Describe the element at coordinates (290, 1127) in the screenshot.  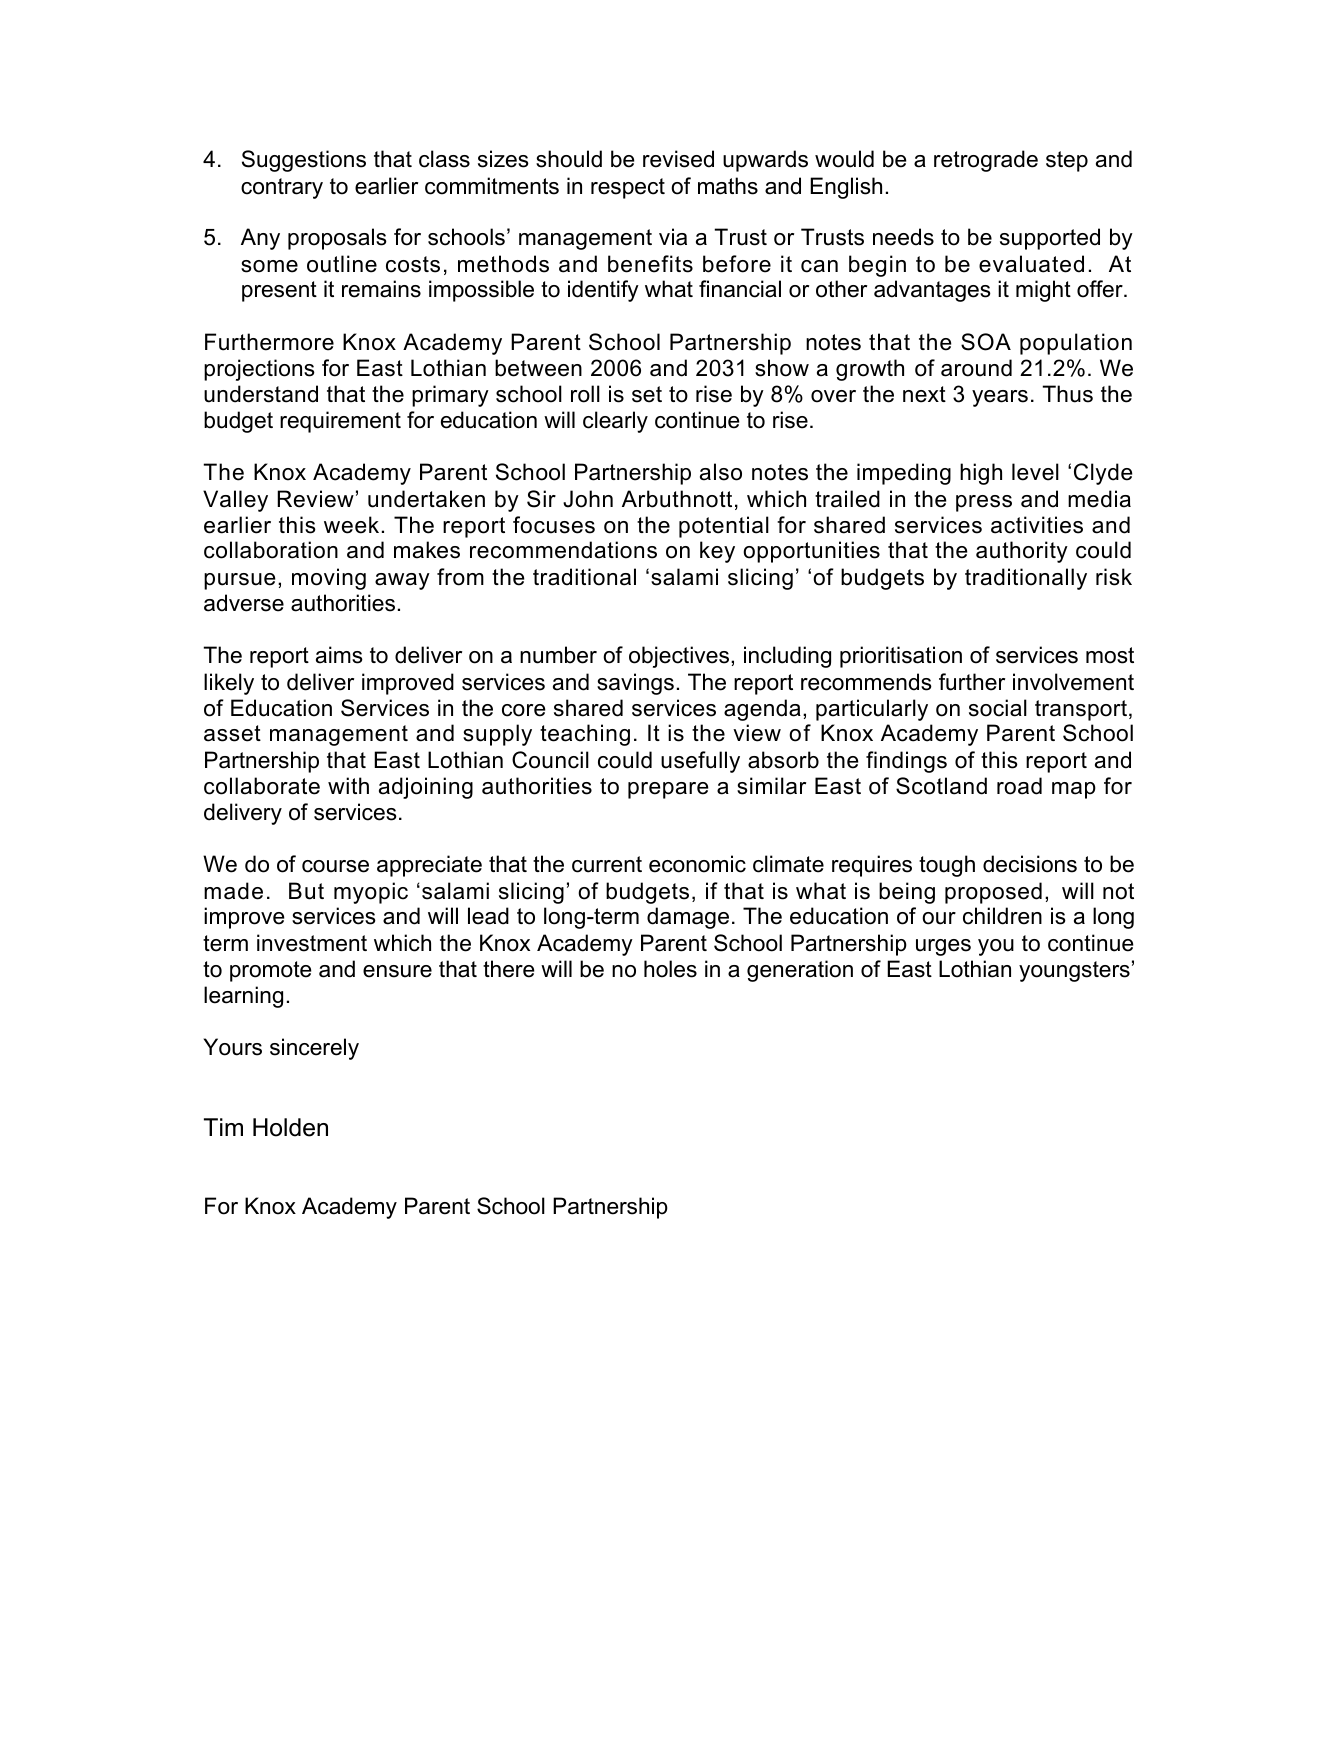
I see `Holden` at that location.
